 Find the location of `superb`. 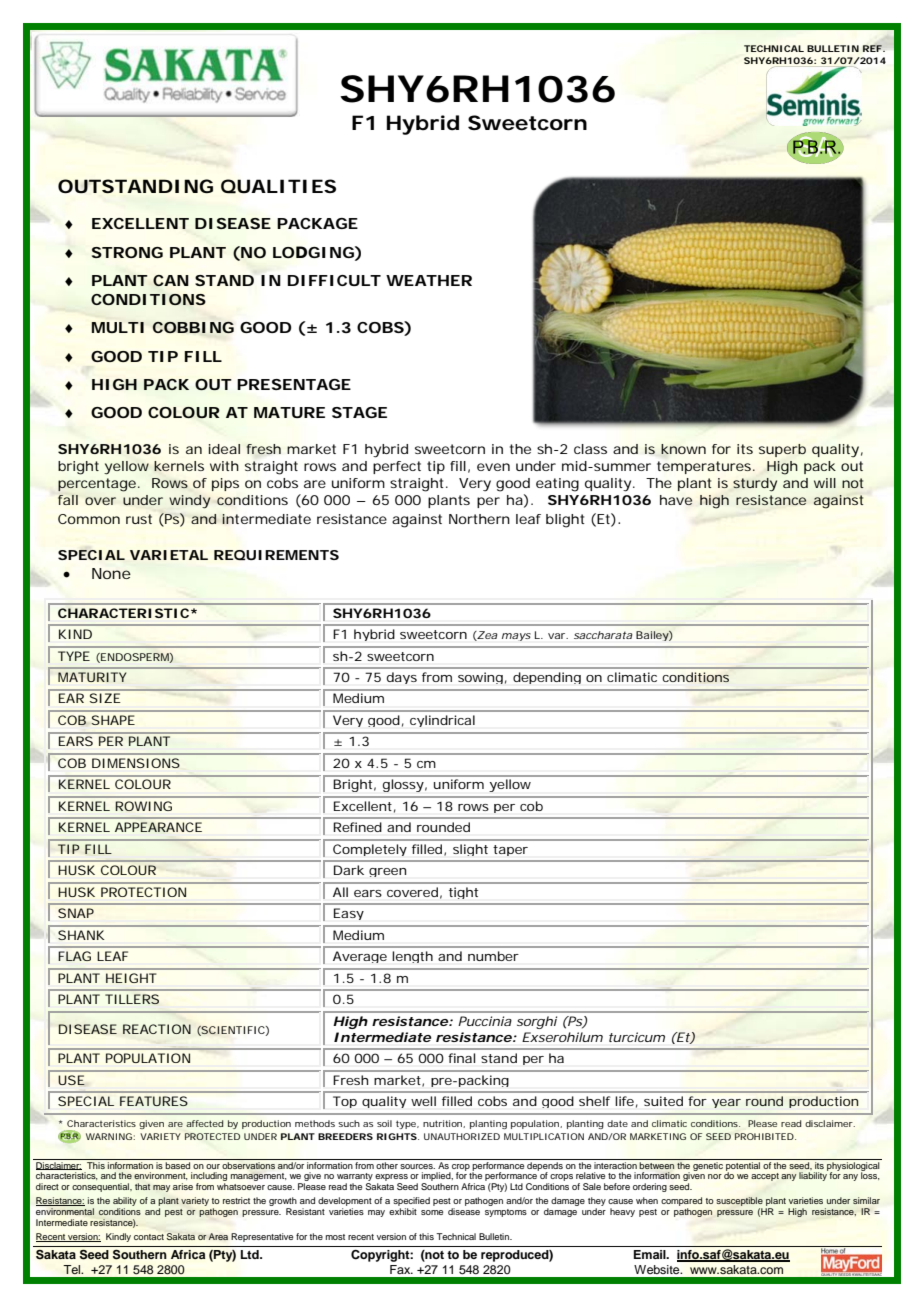

superb is located at coordinates (782, 450).
